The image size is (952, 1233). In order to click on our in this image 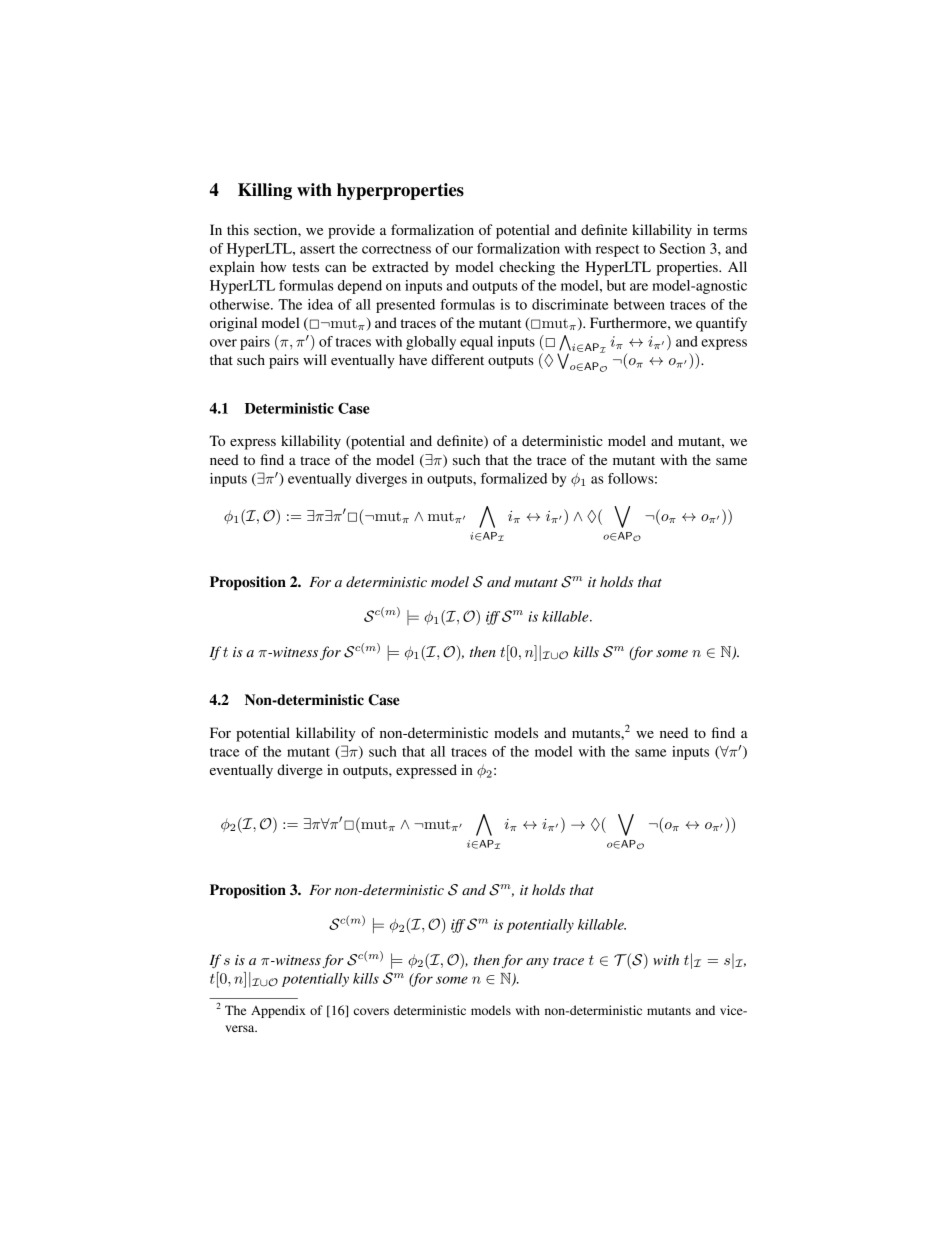, I will do `click(462, 250)`.
